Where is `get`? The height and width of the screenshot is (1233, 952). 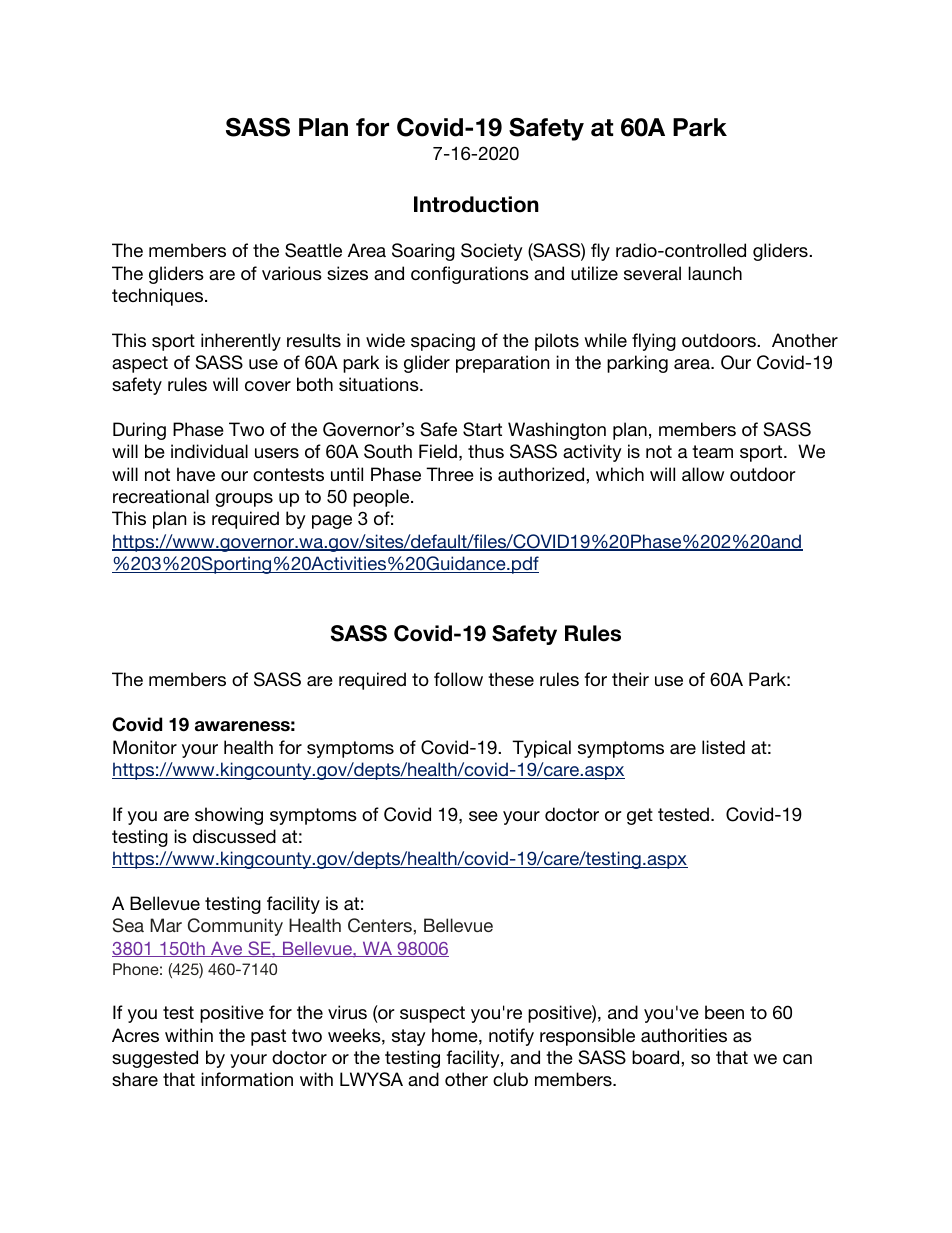
get is located at coordinates (640, 816).
